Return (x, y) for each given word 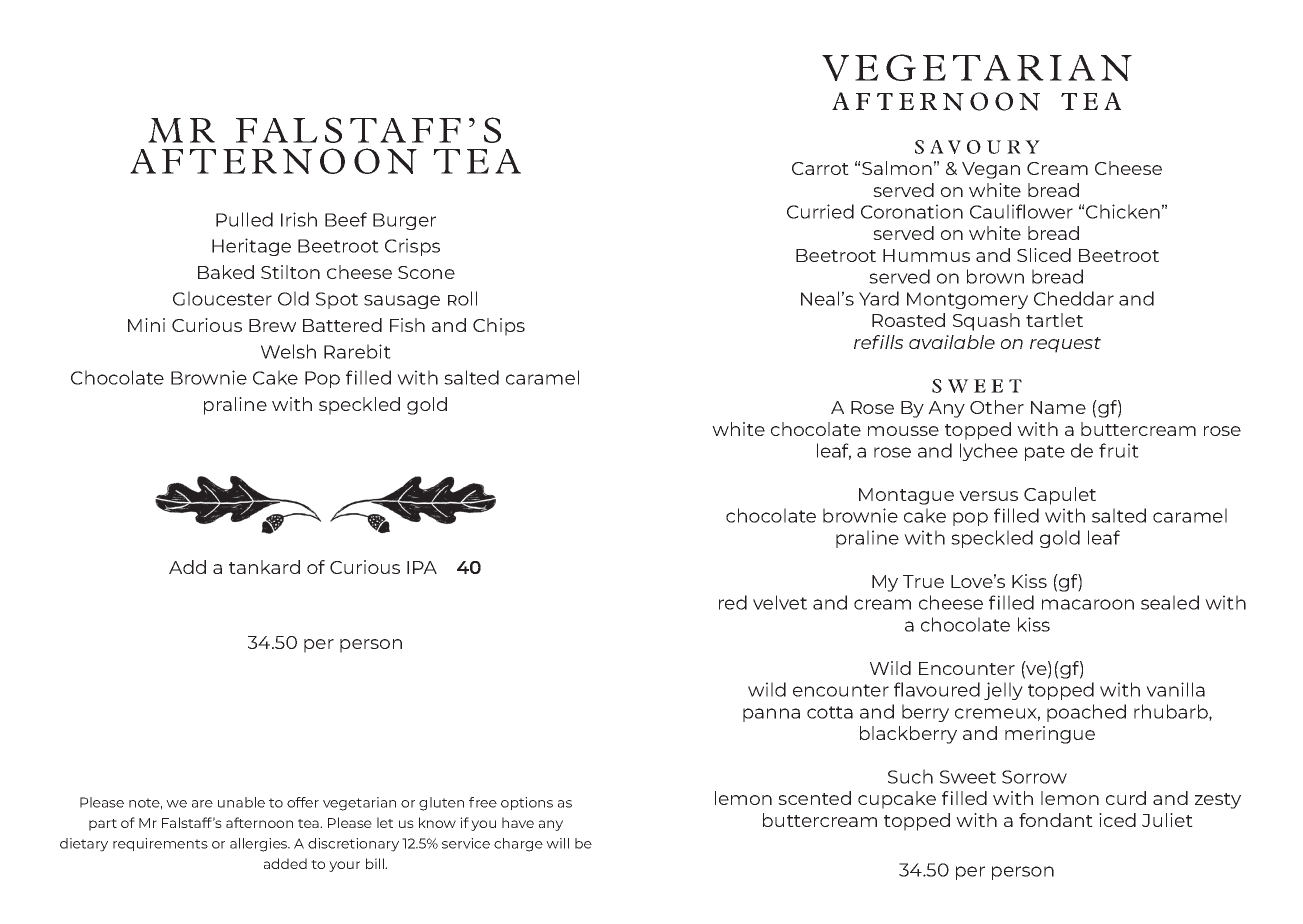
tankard (264, 567)
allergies (260, 845)
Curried (820, 211)
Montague (906, 496)
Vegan (991, 170)
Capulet (1060, 496)
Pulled (244, 219)
